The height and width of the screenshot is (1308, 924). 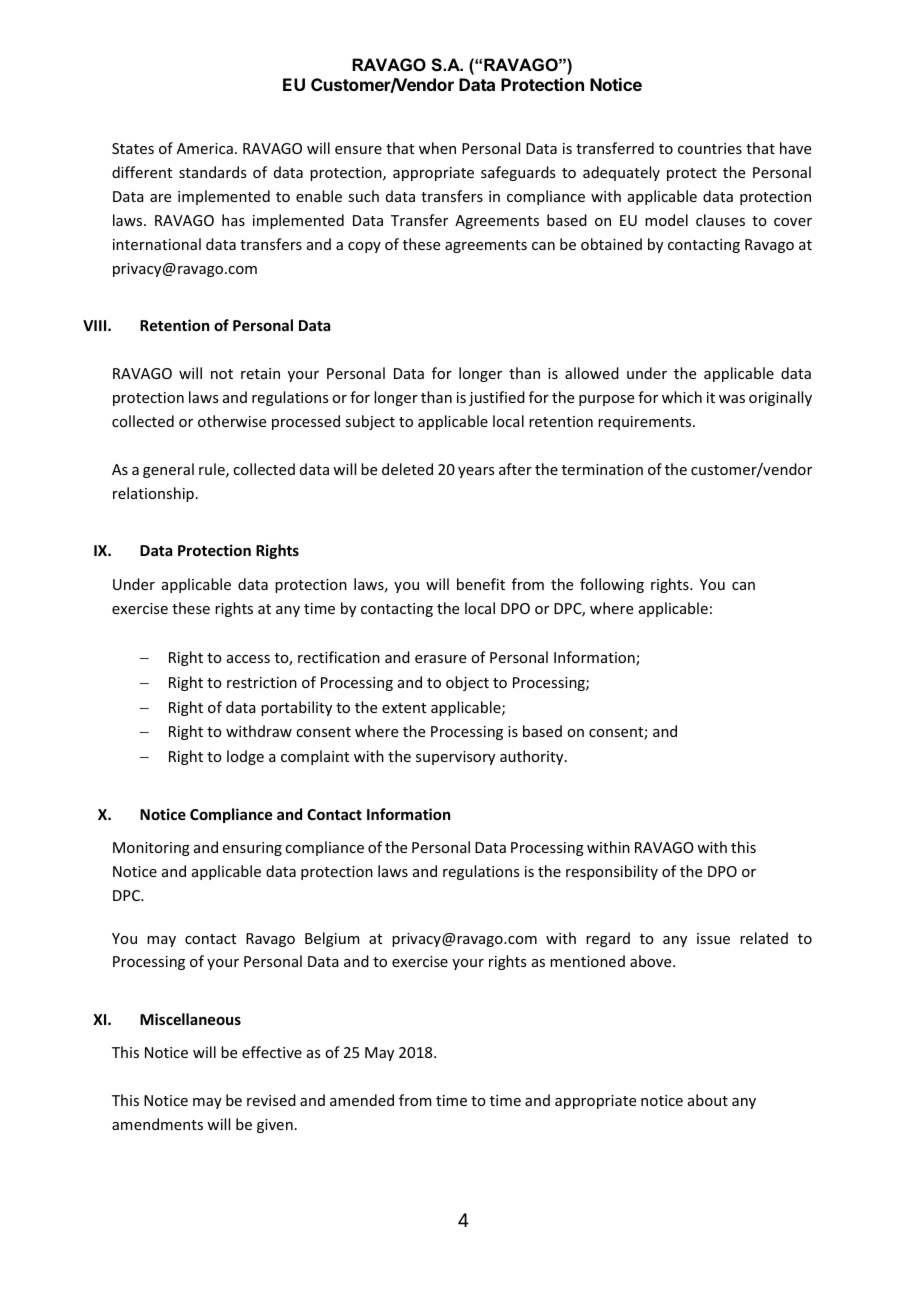 What do you see at coordinates (710, 148) in the screenshot?
I see `countries` at bounding box center [710, 148].
